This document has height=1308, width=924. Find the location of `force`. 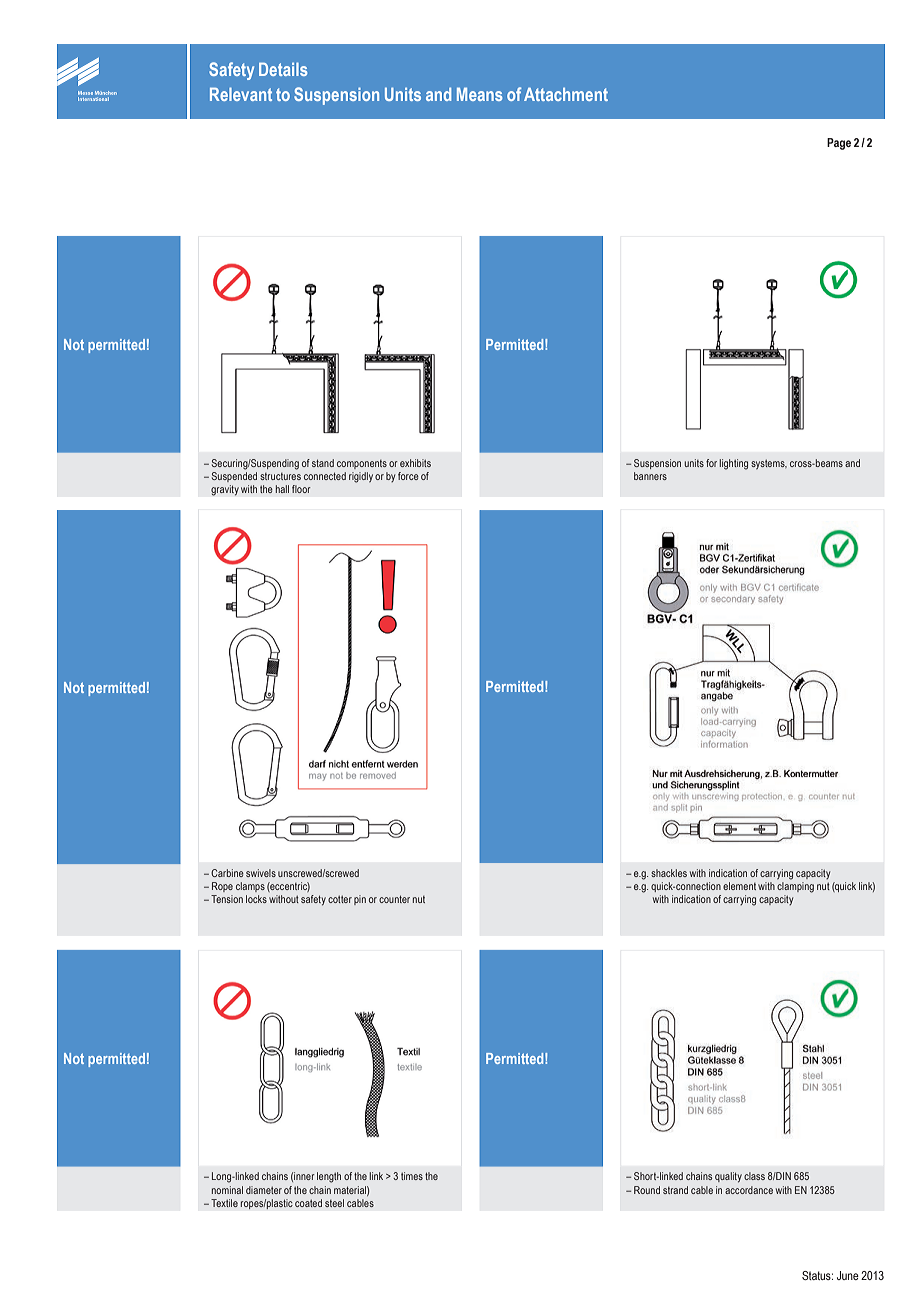

force is located at coordinates (408, 476).
